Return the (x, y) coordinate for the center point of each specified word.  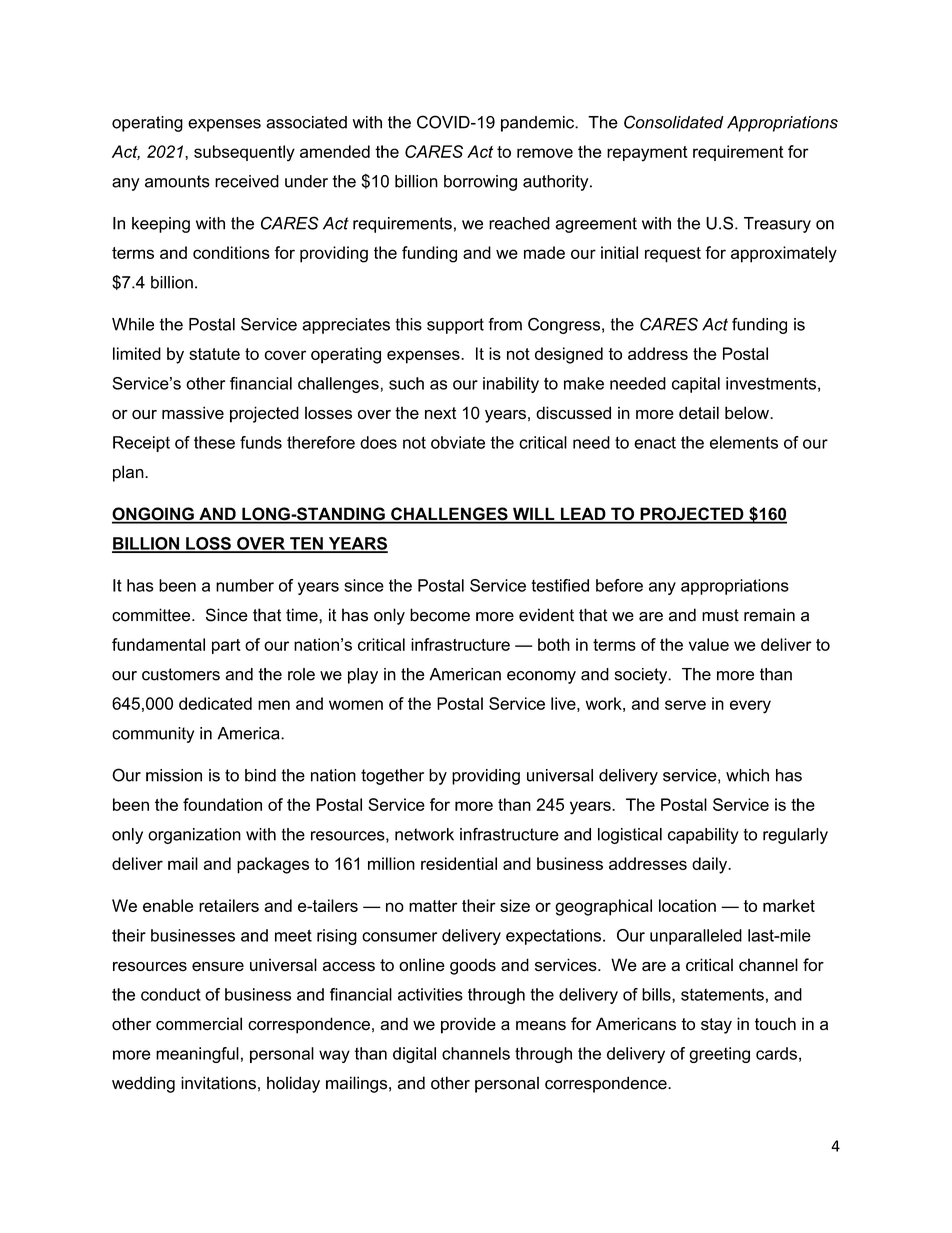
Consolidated (674, 122)
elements (744, 442)
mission (174, 775)
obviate (458, 442)
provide (468, 1025)
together (392, 777)
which (747, 775)
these (214, 442)
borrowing (480, 183)
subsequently (244, 153)
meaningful (197, 1055)
